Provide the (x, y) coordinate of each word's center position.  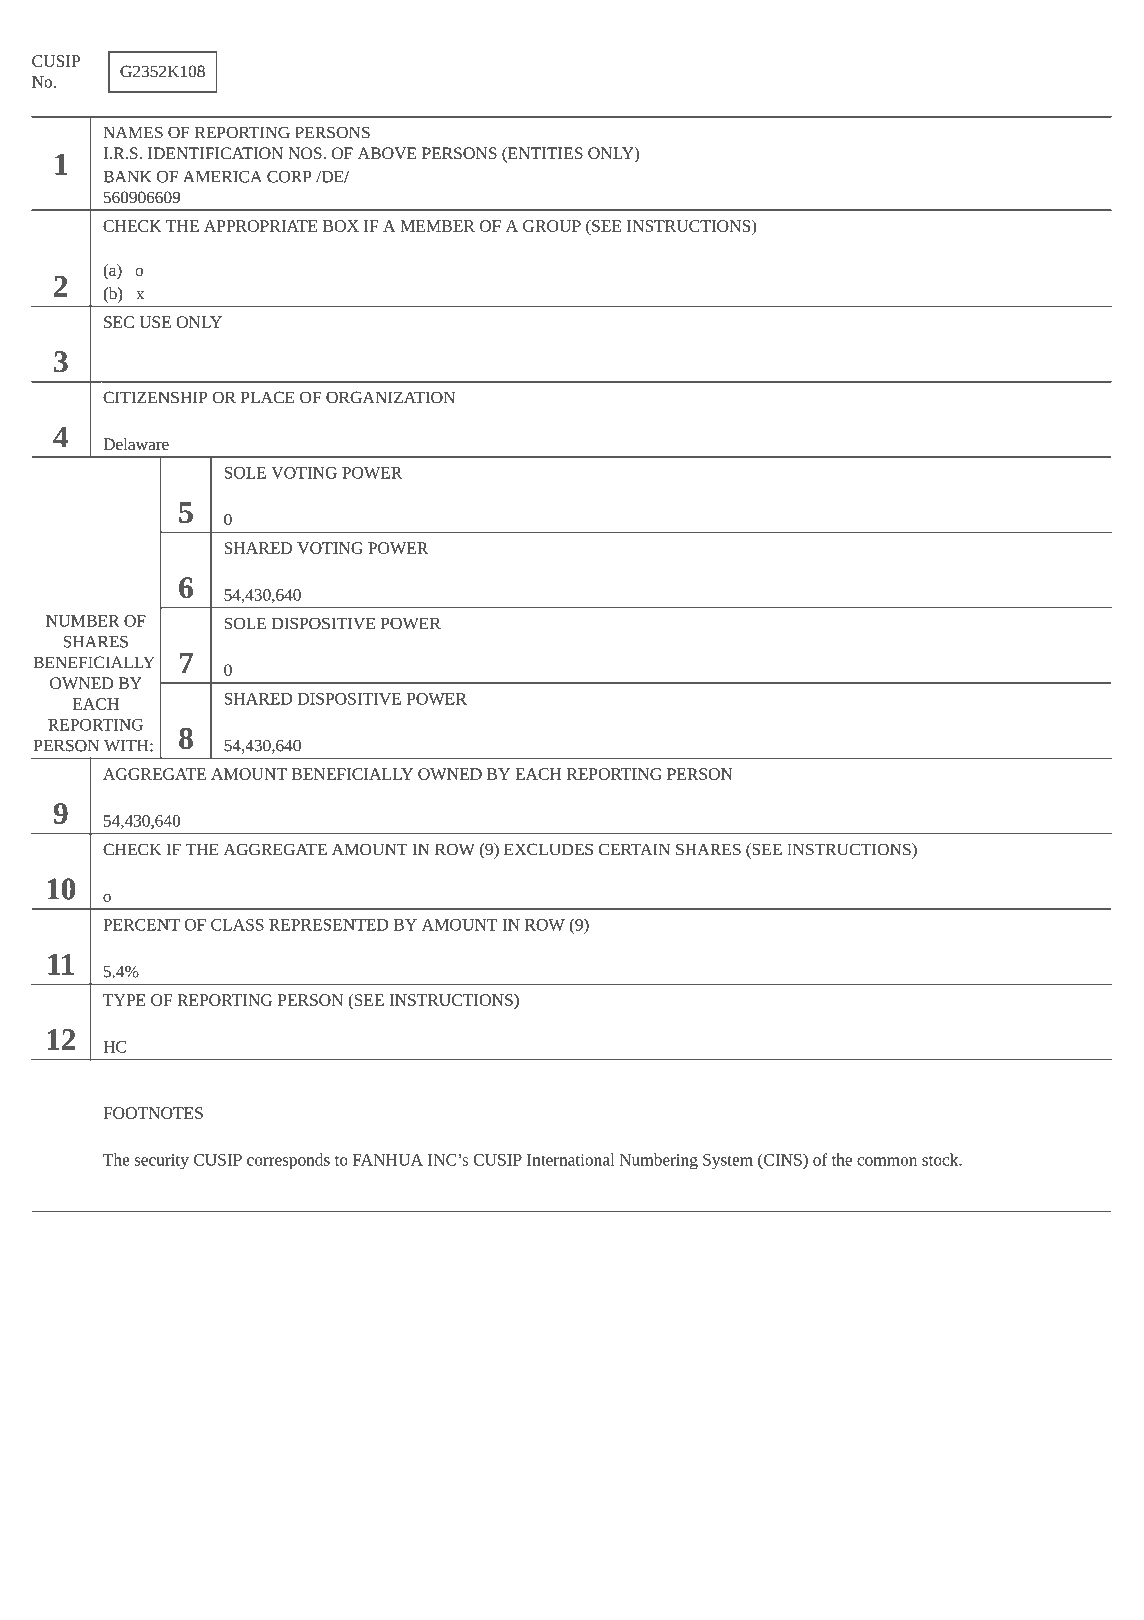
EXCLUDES (548, 849)
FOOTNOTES (153, 1113)
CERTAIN (634, 849)
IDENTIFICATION (215, 153)
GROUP (552, 226)
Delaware (136, 444)
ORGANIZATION (390, 397)
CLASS (237, 925)
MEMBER (437, 226)
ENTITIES (544, 154)
